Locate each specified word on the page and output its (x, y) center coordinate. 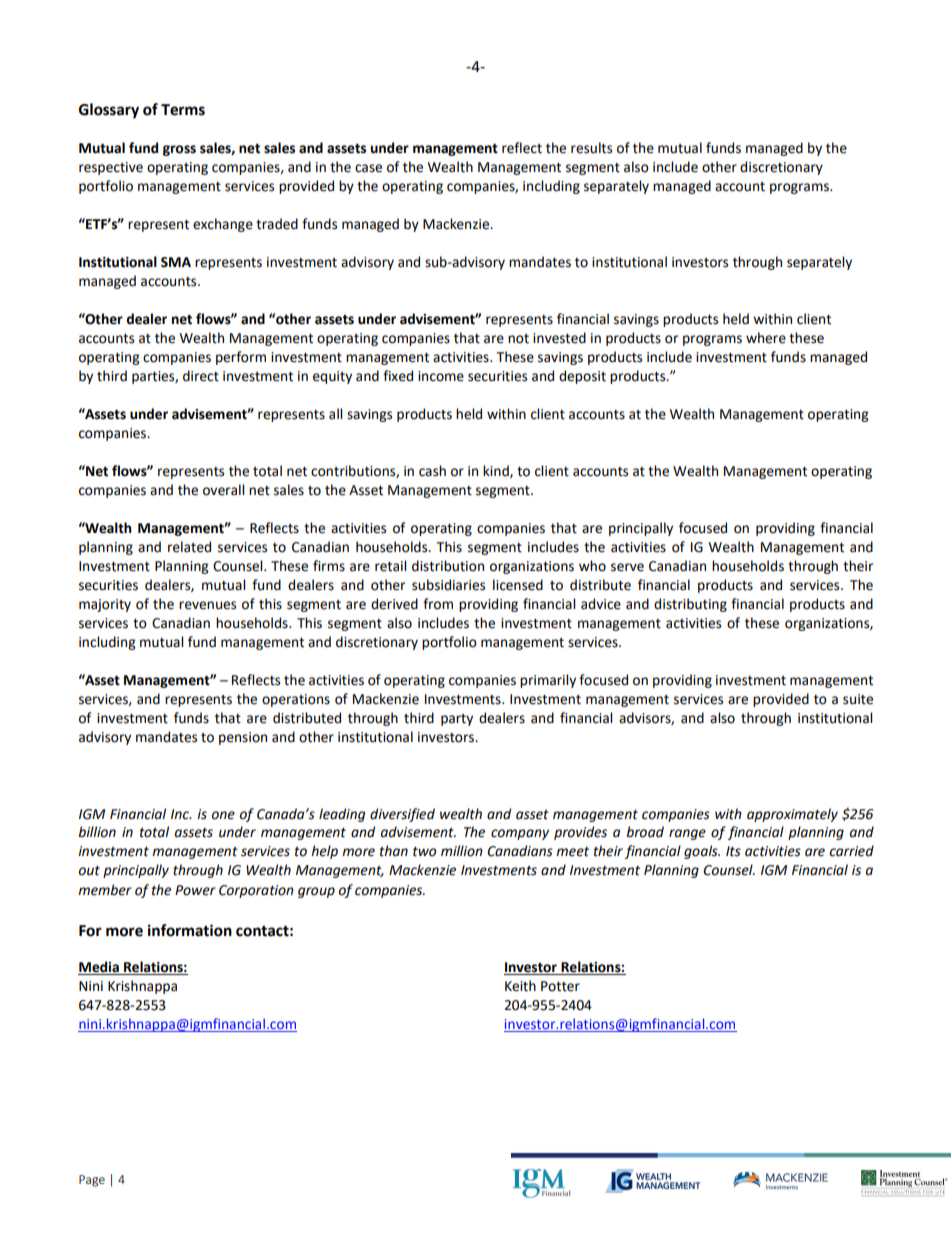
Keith (520, 986)
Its (733, 851)
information (190, 930)
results (591, 148)
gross (179, 150)
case (368, 168)
